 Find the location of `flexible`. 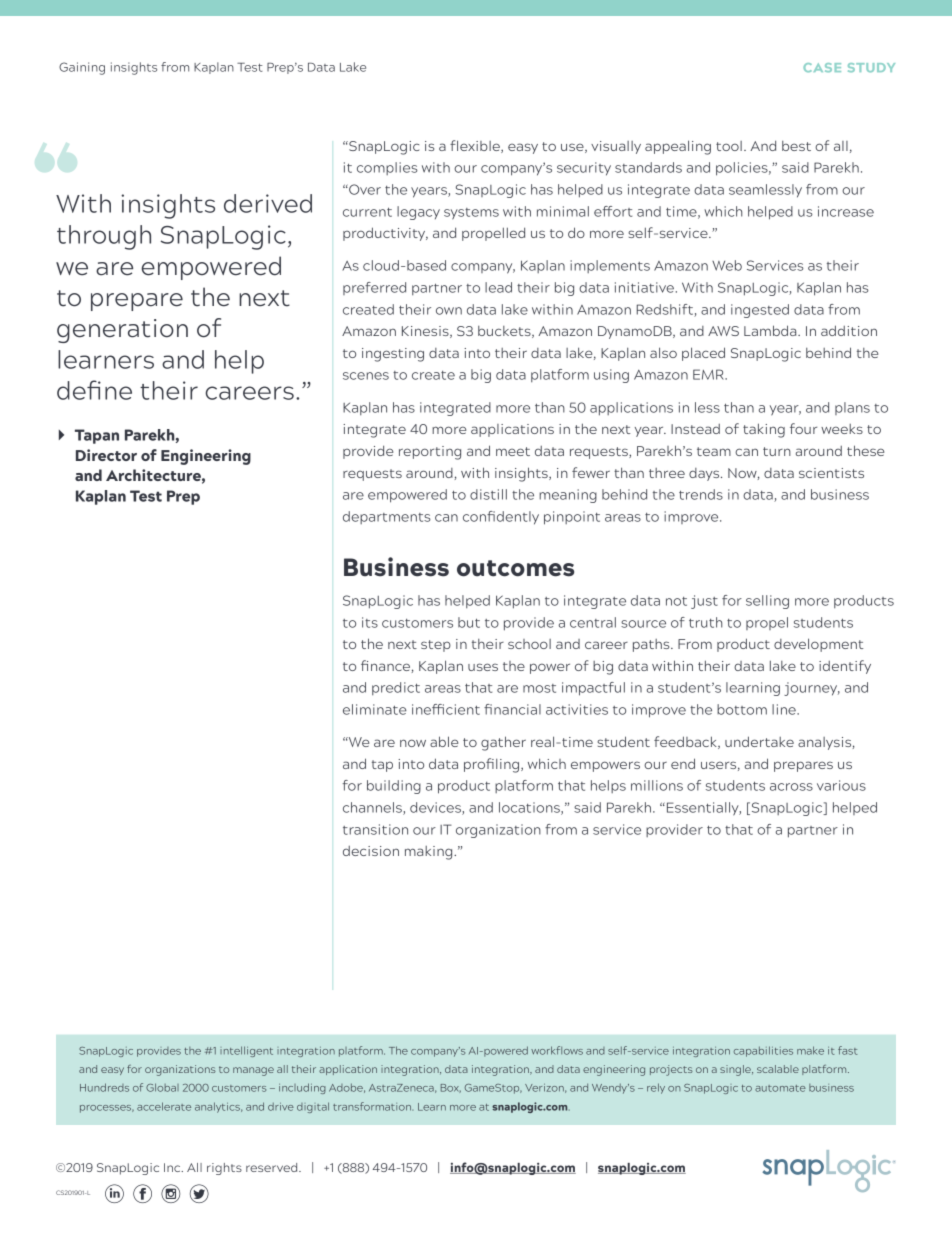

flexible is located at coordinates (476, 146).
